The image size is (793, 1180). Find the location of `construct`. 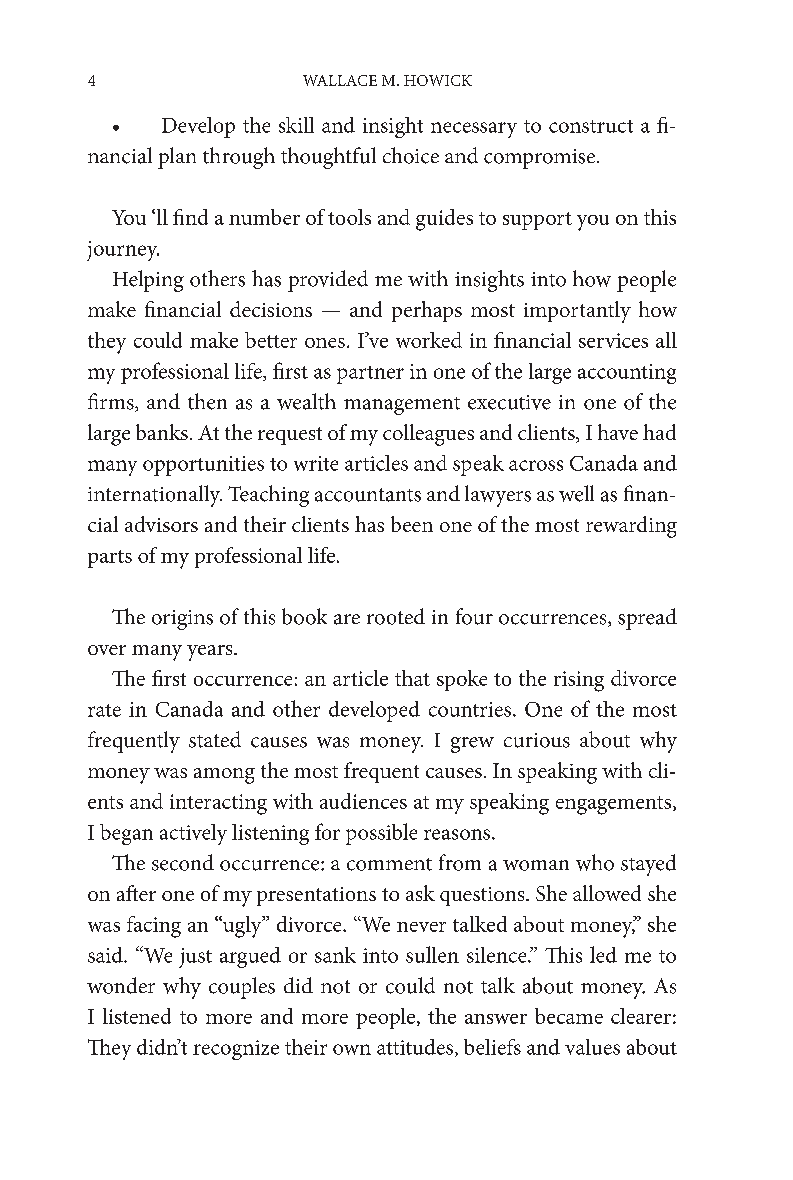

construct is located at coordinates (591, 126).
